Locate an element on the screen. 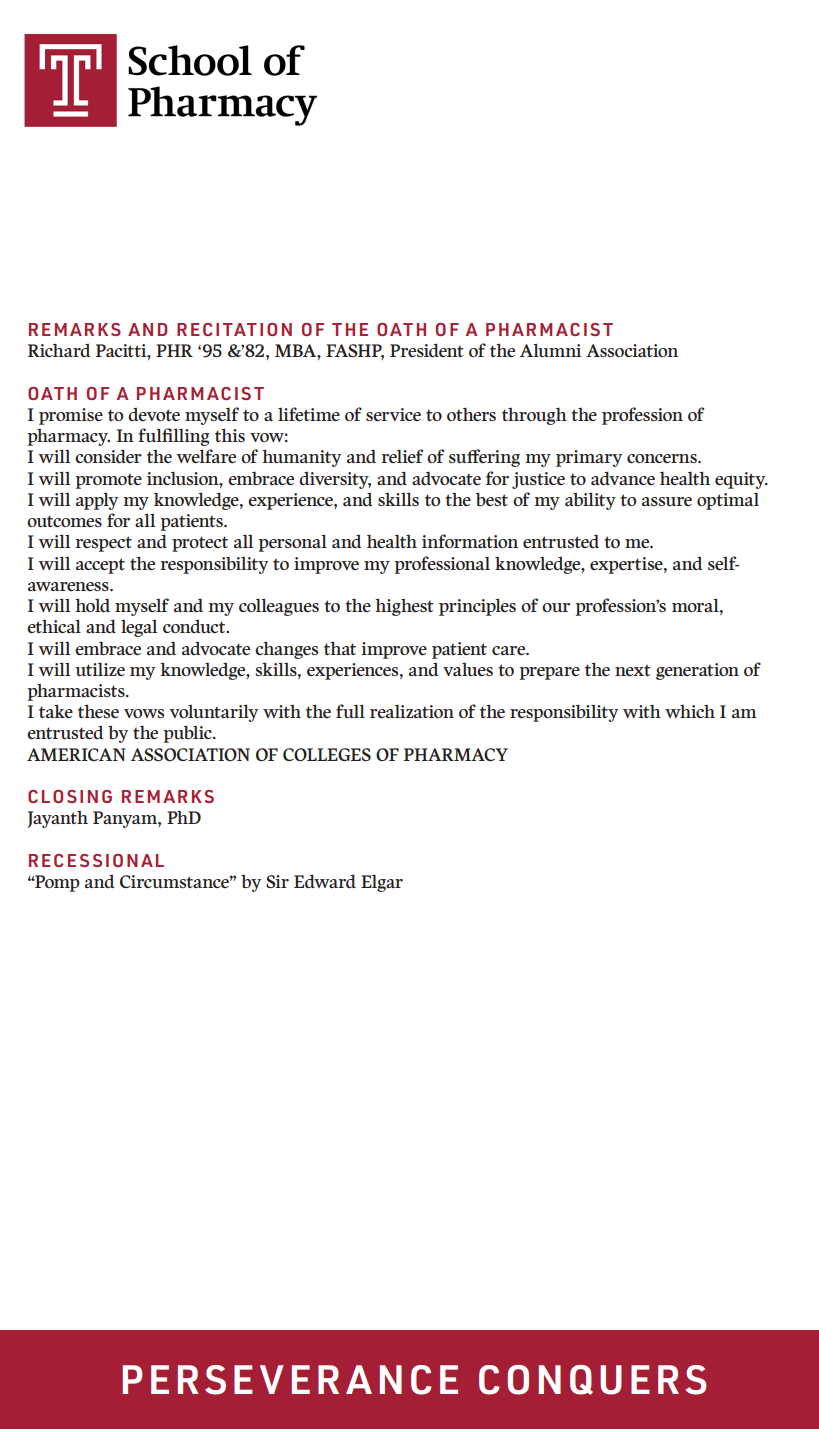 The height and width of the screenshot is (1456, 819). COLLEGES is located at coordinates (327, 754).
